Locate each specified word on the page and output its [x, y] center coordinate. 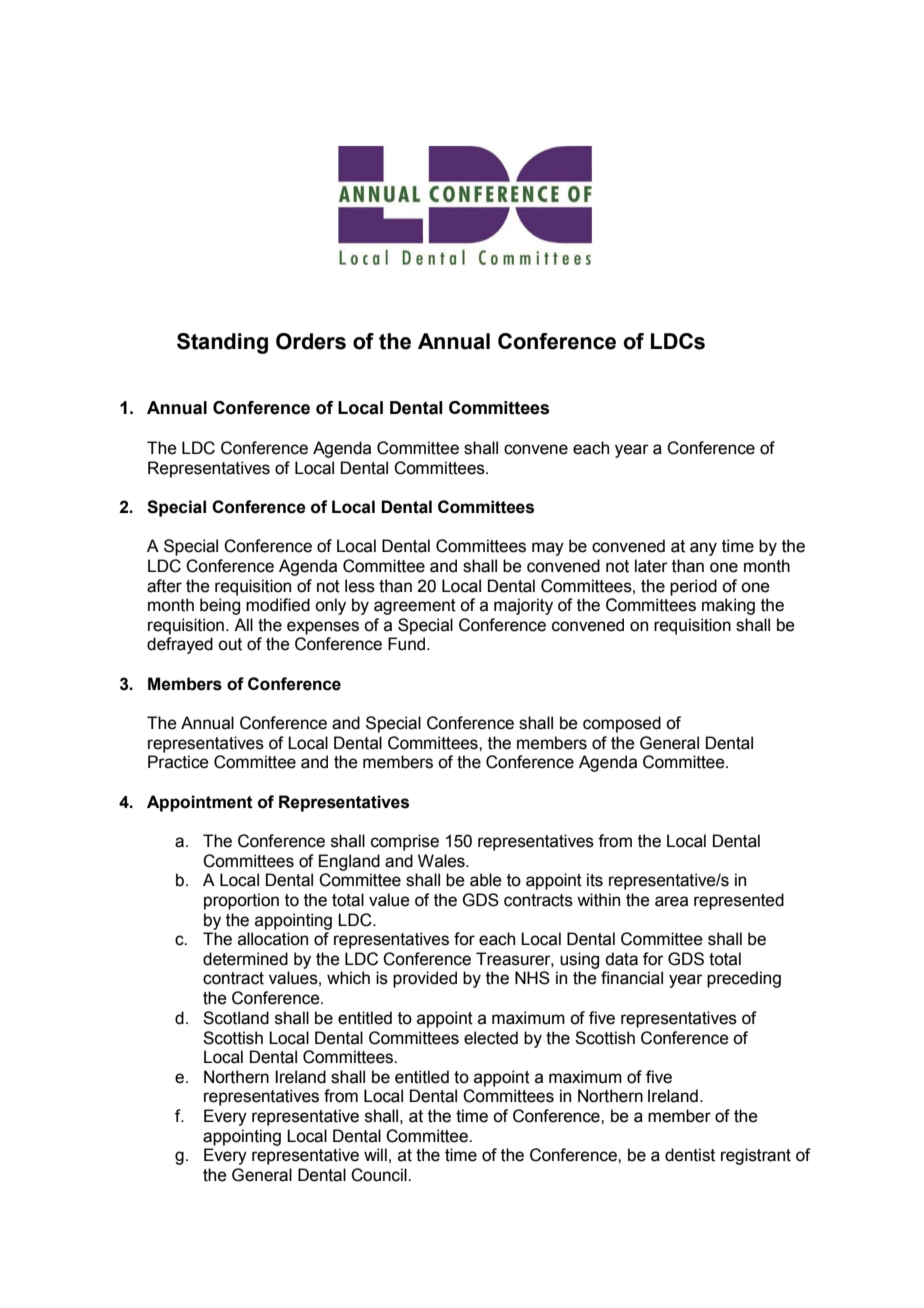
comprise [405, 842]
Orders [311, 341]
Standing [222, 343]
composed [622, 724]
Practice [178, 762]
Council [380, 1175]
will [375, 1154]
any [703, 549]
